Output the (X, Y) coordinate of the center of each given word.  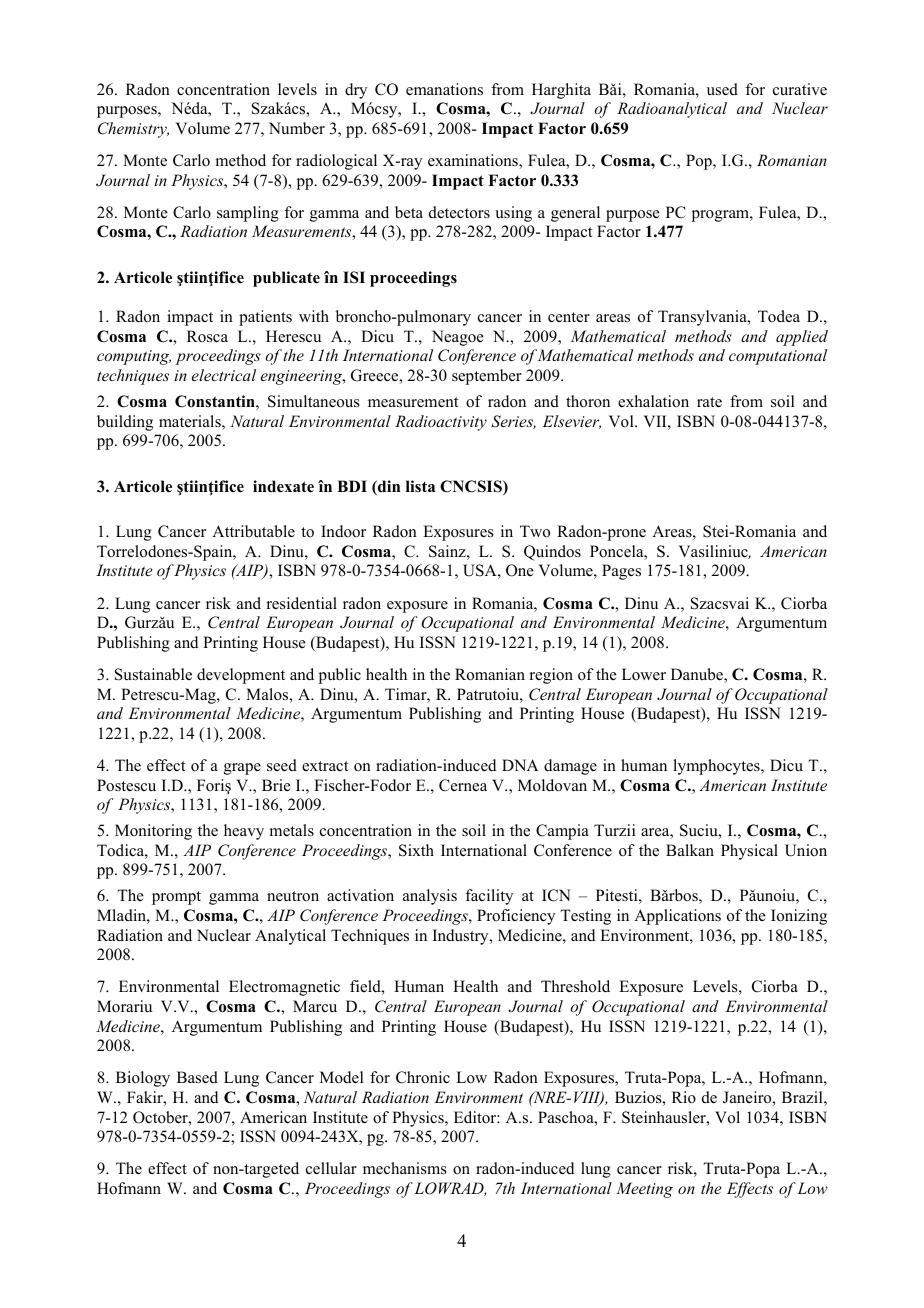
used (722, 89)
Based (197, 1077)
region (551, 676)
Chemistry (133, 130)
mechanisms (405, 1168)
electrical (224, 375)
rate (709, 402)
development (241, 676)
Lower (644, 674)
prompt (176, 898)
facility (489, 897)
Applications (677, 917)
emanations (444, 89)
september (487, 377)
